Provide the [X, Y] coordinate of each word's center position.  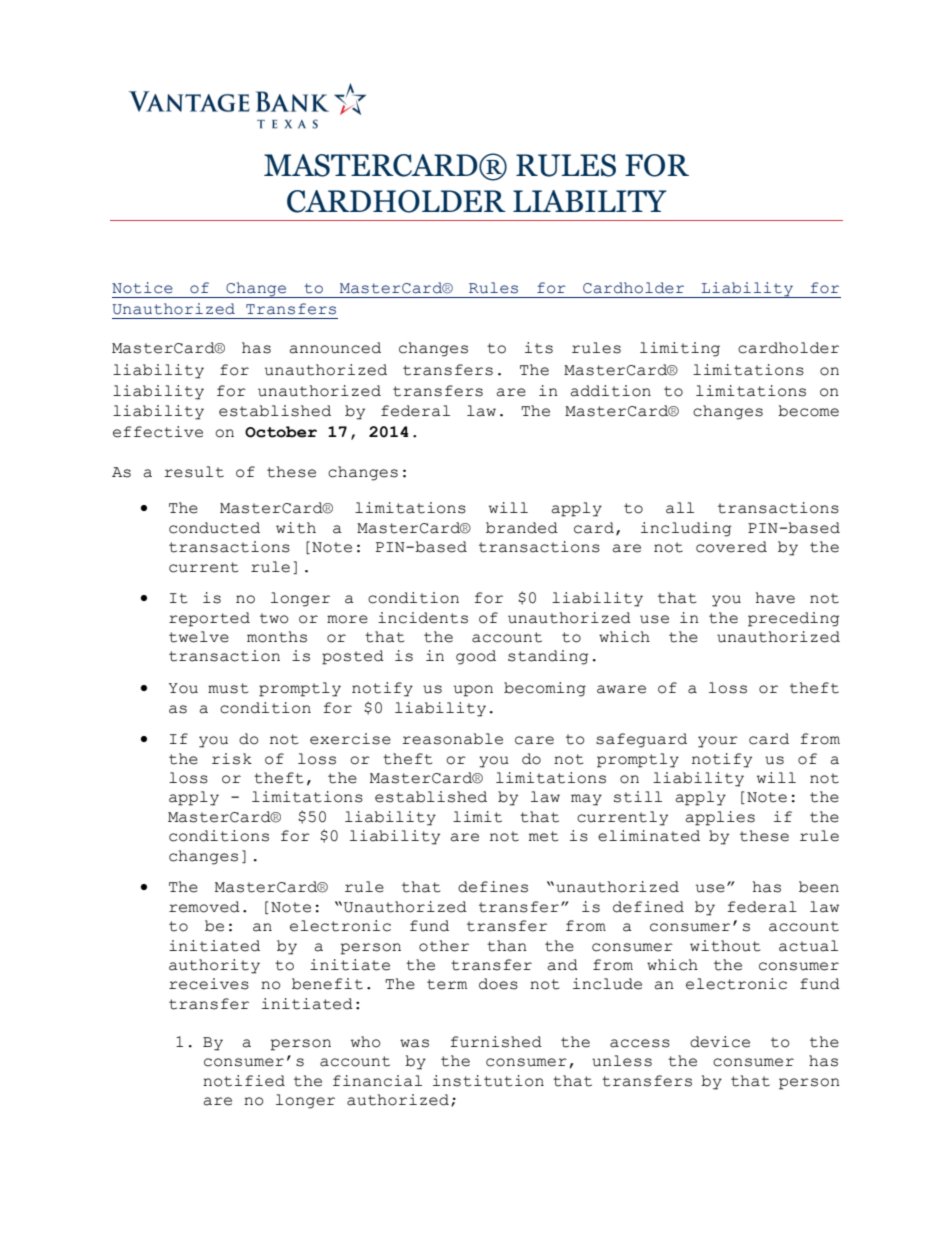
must [228, 688]
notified [244, 1081]
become [808, 411]
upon [473, 691]
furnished [496, 1042]
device [720, 1042]
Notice [142, 288]
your [718, 742]
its [539, 348]
